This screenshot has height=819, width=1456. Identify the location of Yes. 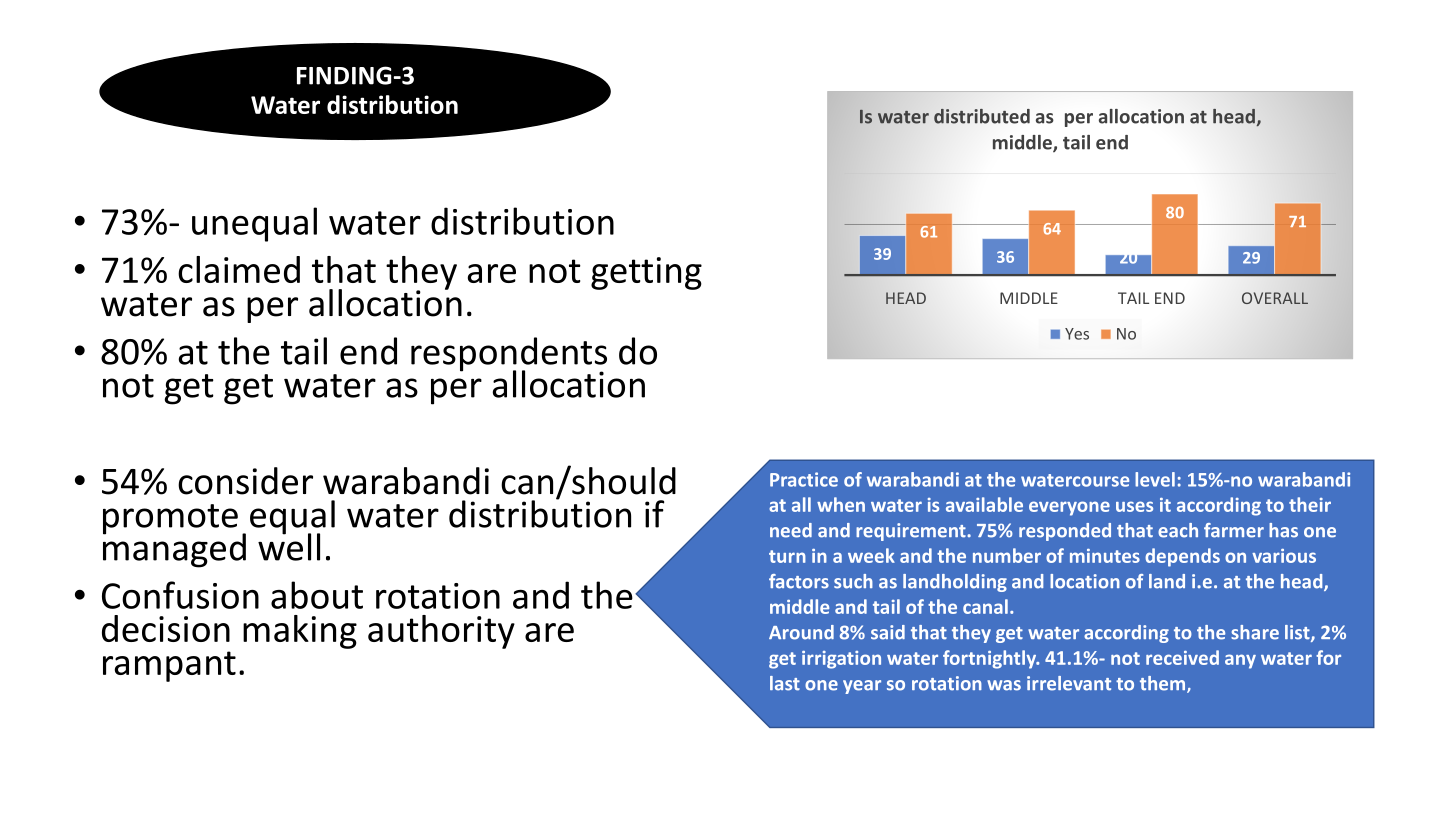
(1077, 334).
